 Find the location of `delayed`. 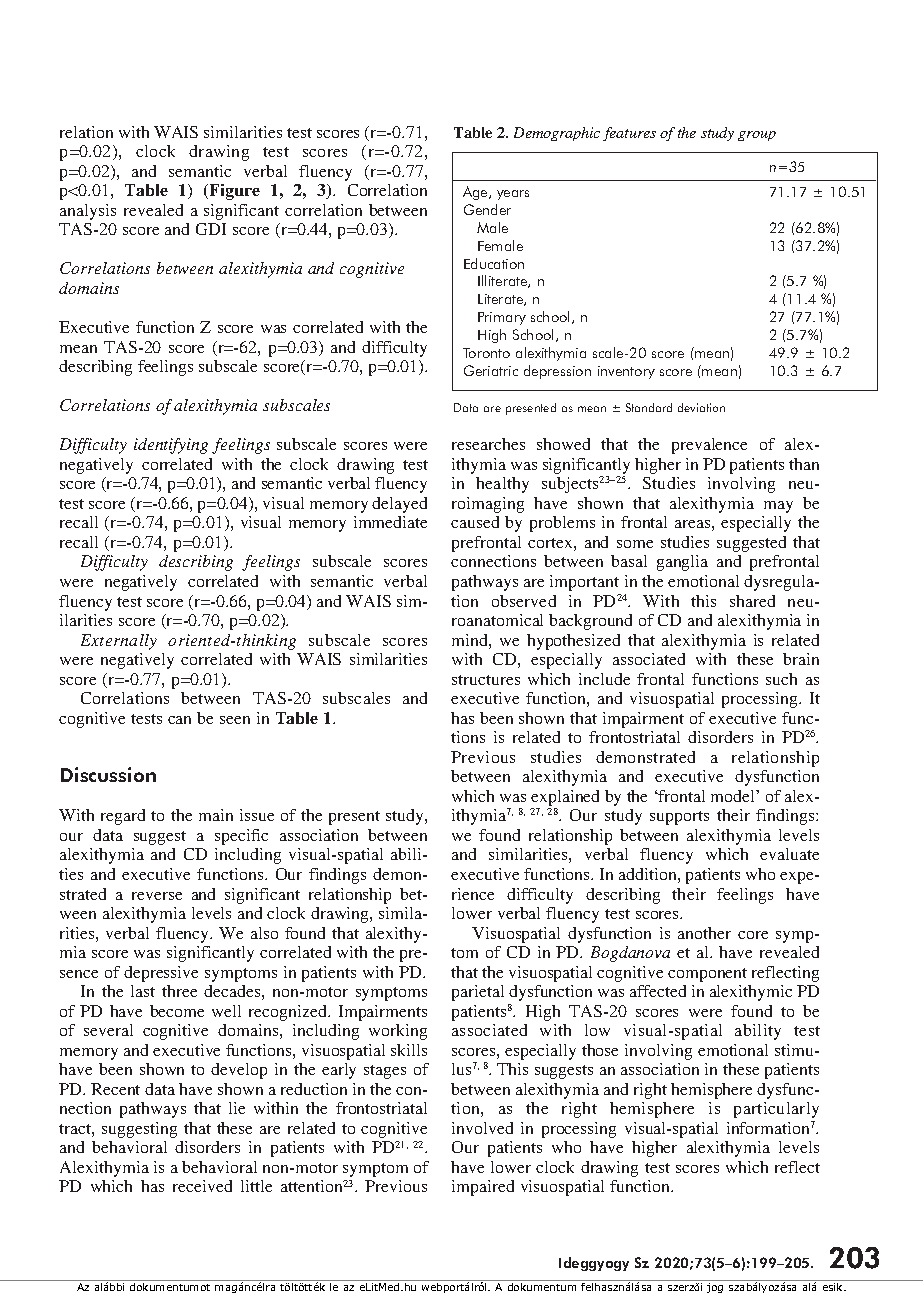

delayed is located at coordinates (399, 505).
